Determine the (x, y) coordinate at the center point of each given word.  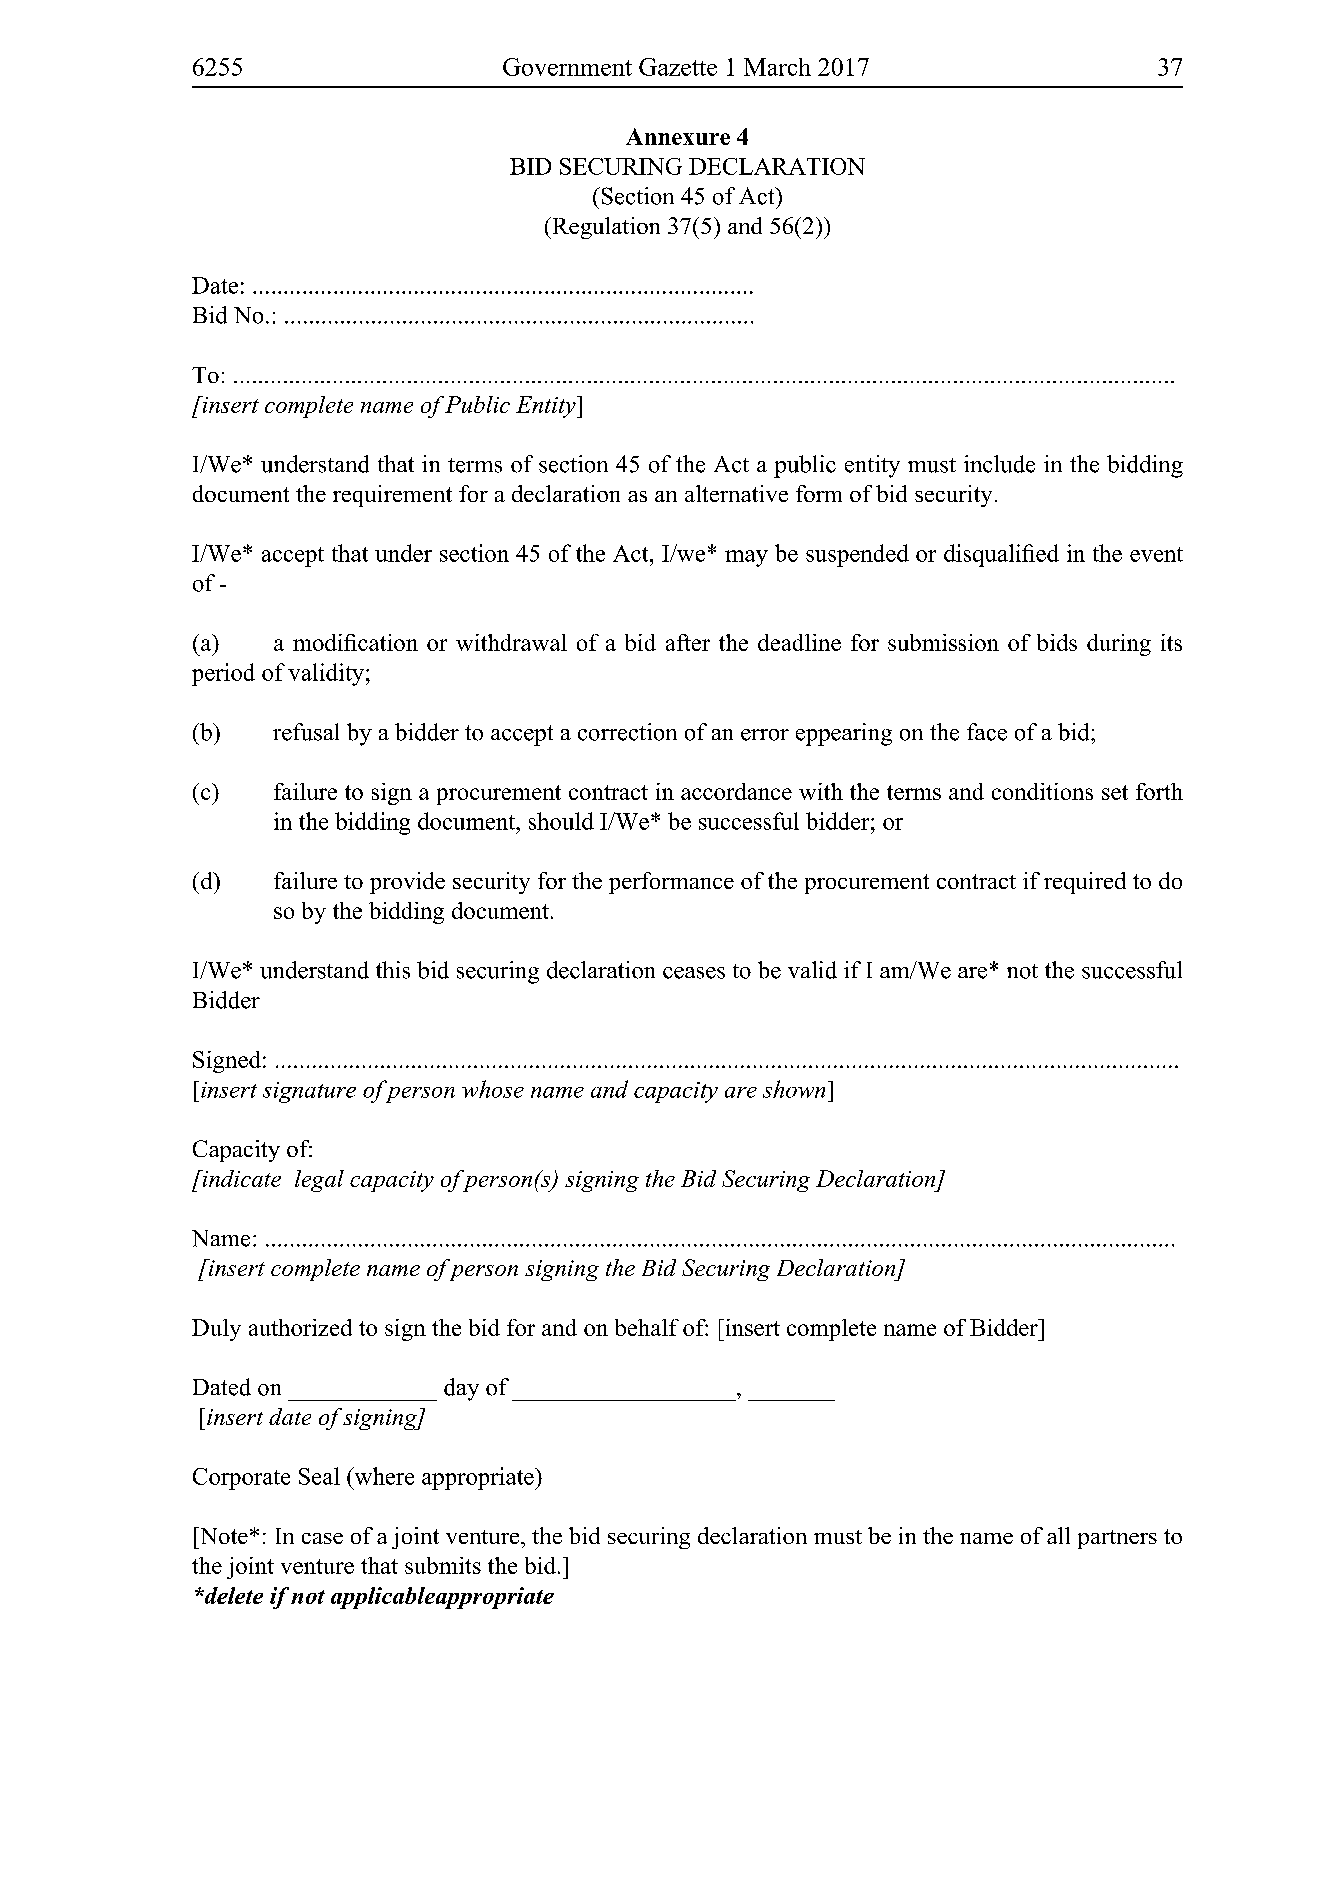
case (322, 1538)
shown (794, 1089)
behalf (647, 1327)
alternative (736, 493)
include (999, 464)
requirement (392, 496)
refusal (306, 732)
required (1085, 883)
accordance (736, 791)
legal (319, 1181)
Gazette (678, 67)
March (777, 67)
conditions (1042, 791)
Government (567, 67)
